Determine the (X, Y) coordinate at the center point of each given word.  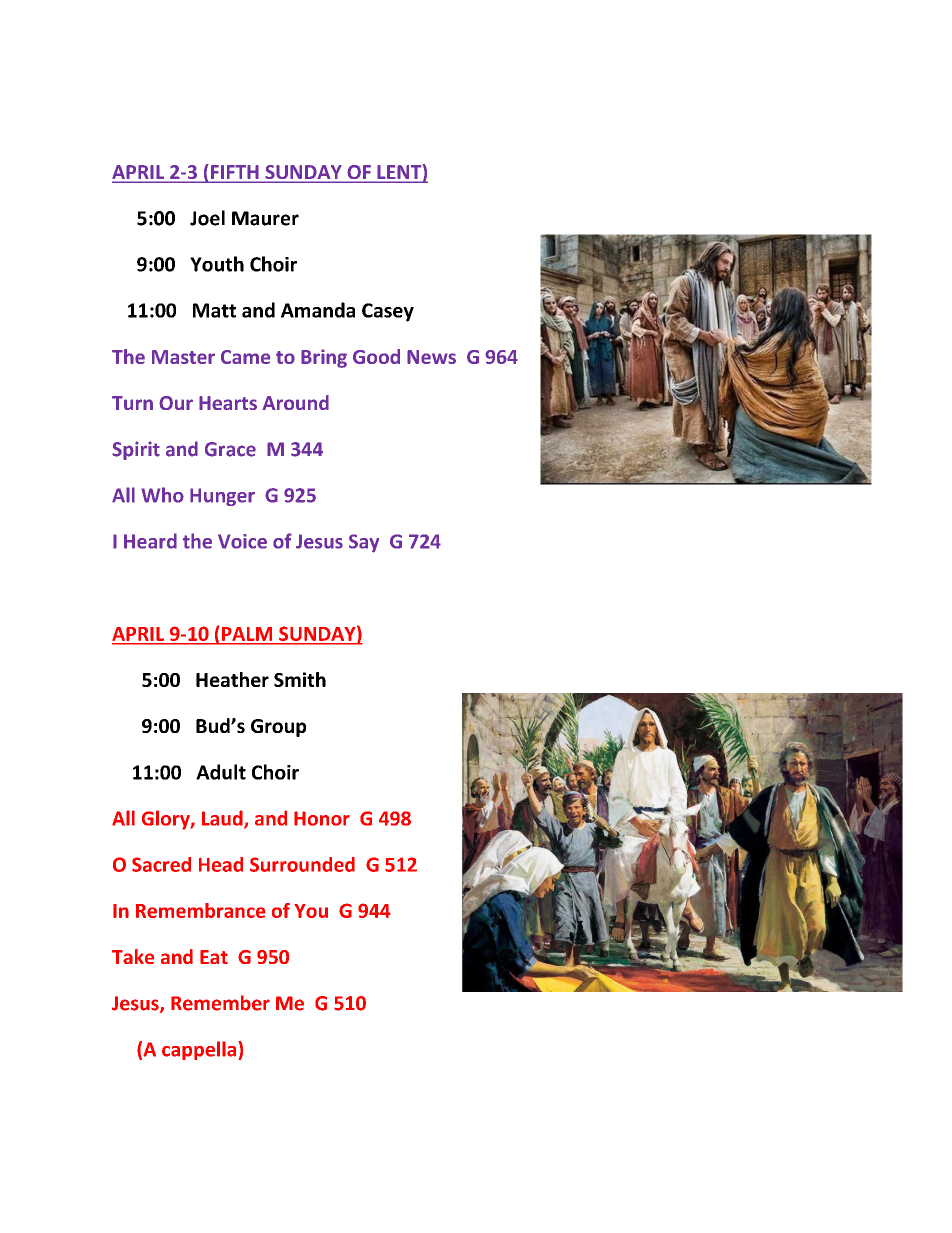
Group (278, 728)
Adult (221, 772)
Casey (388, 312)
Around (295, 402)
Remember (220, 1003)
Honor (322, 818)
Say (364, 543)
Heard (150, 541)
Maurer (265, 218)
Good (376, 356)
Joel (207, 218)
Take (133, 956)
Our (176, 403)
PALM (247, 634)
